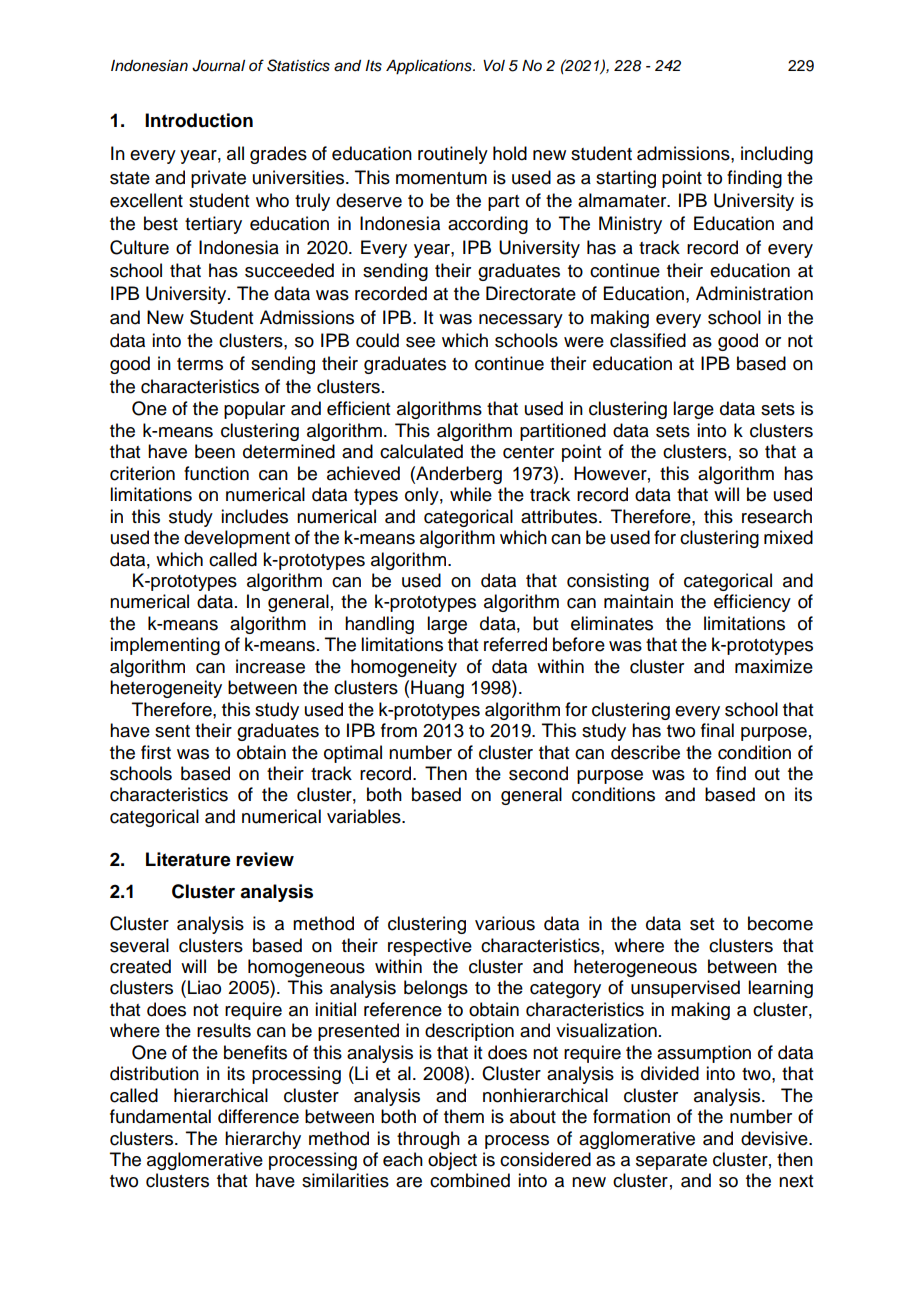 This screenshot has width=924, height=1308. I want to click on implementing, so click(165, 646).
